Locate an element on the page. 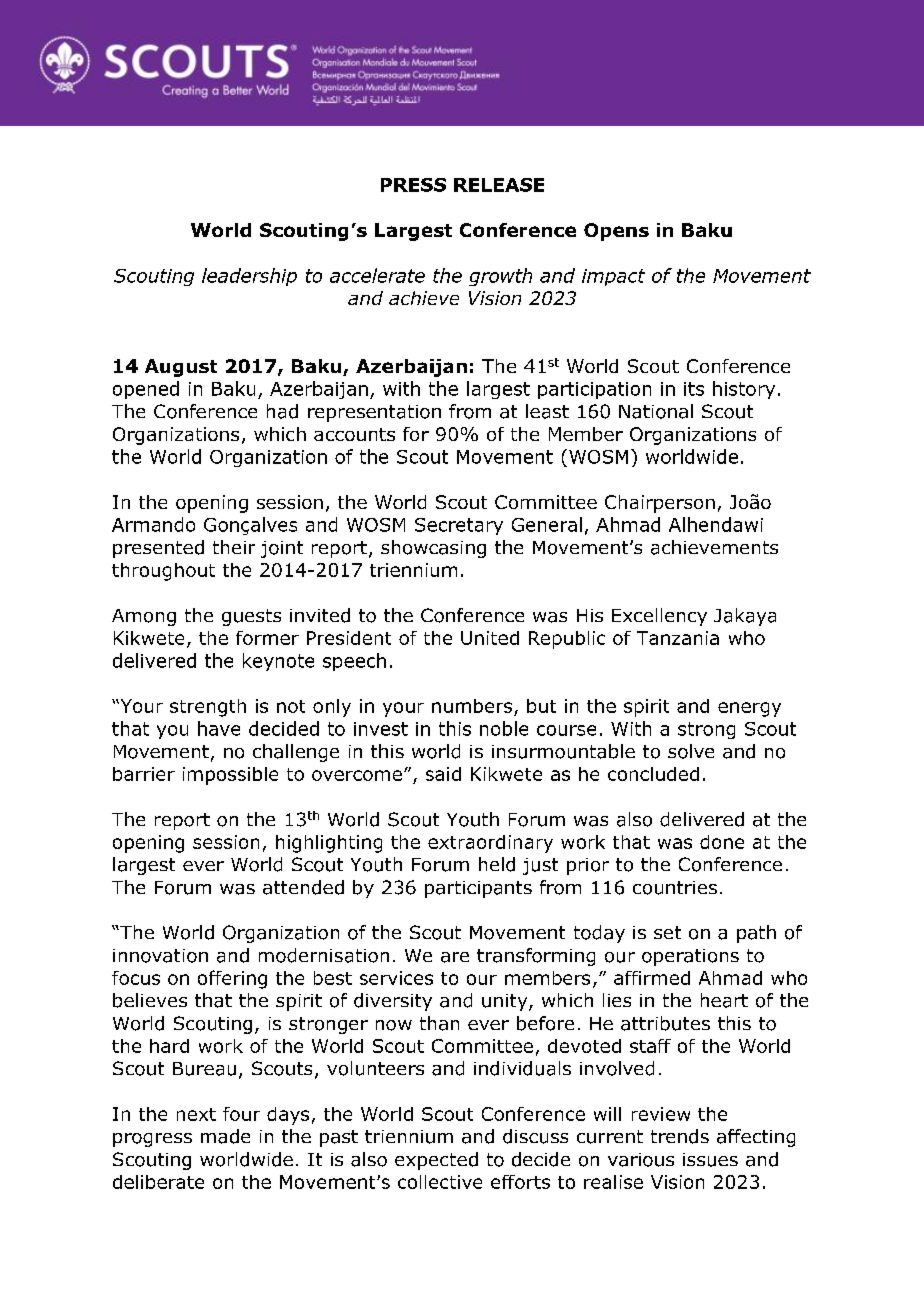 The image size is (924, 1308). trends is located at coordinates (680, 1136).
